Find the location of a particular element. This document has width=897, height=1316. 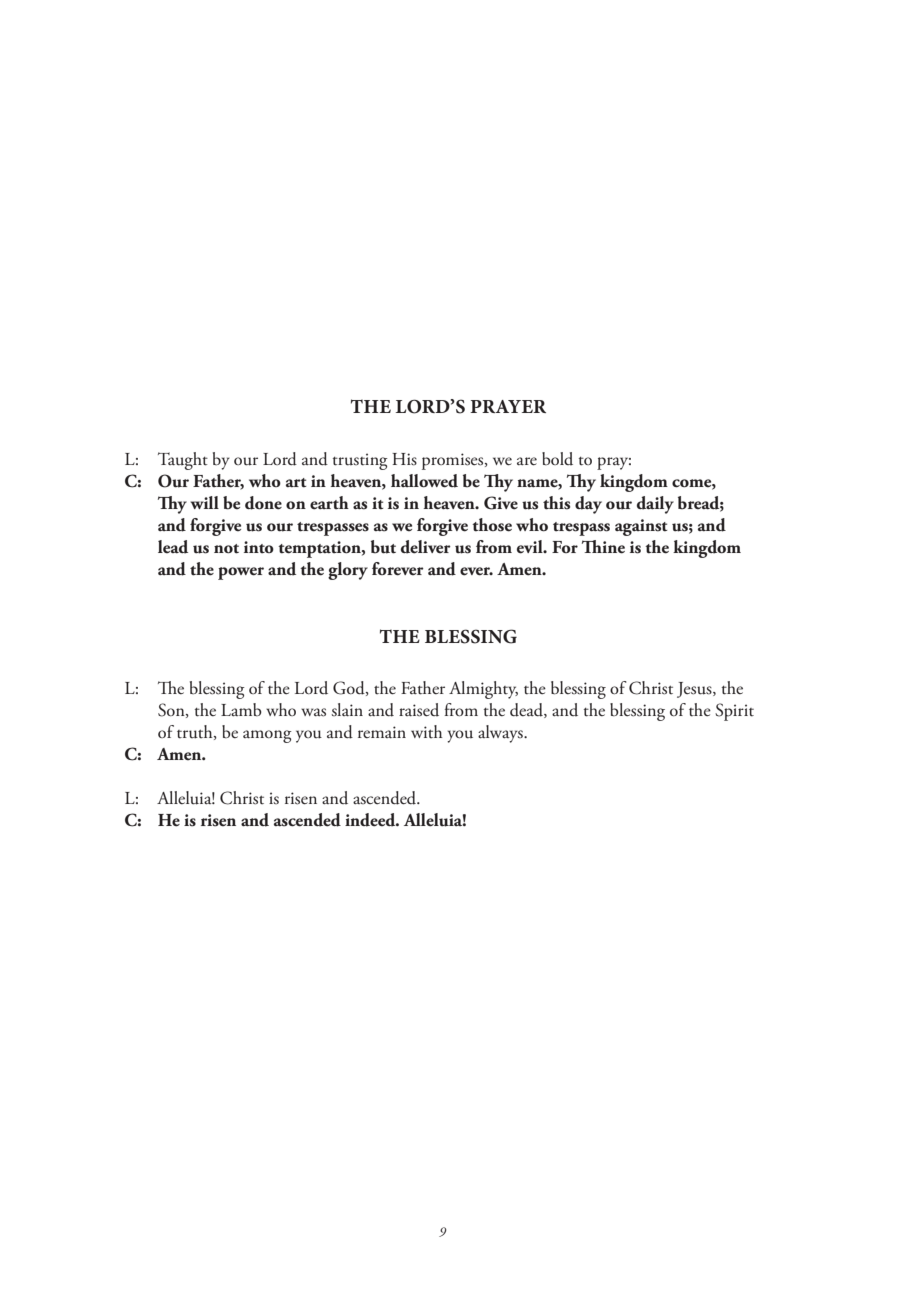

Jesus is located at coordinates (695, 690).
